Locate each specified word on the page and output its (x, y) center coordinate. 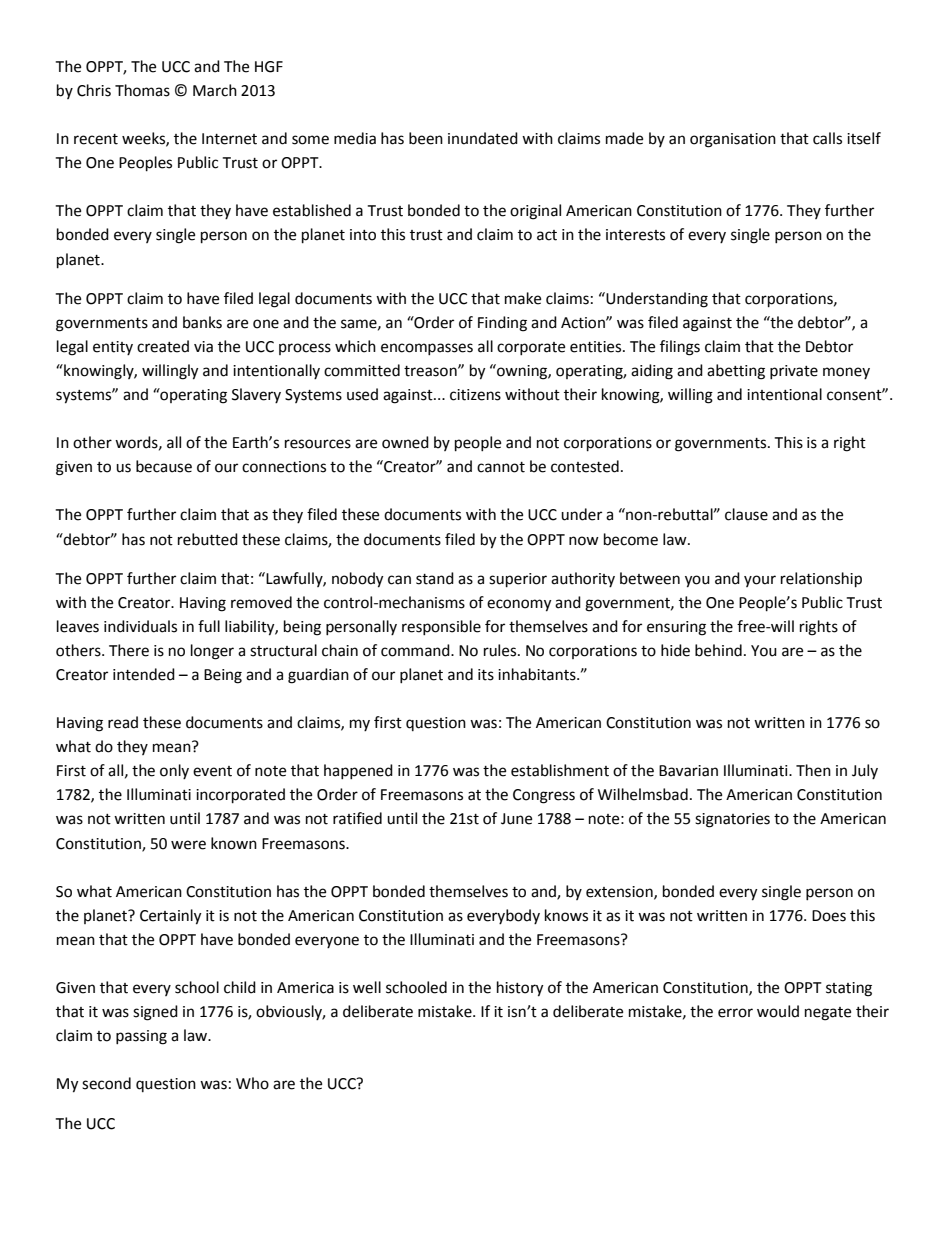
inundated (483, 138)
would (778, 1011)
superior (518, 580)
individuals (140, 626)
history (520, 989)
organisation (733, 140)
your (760, 581)
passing (141, 1037)
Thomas (142, 90)
